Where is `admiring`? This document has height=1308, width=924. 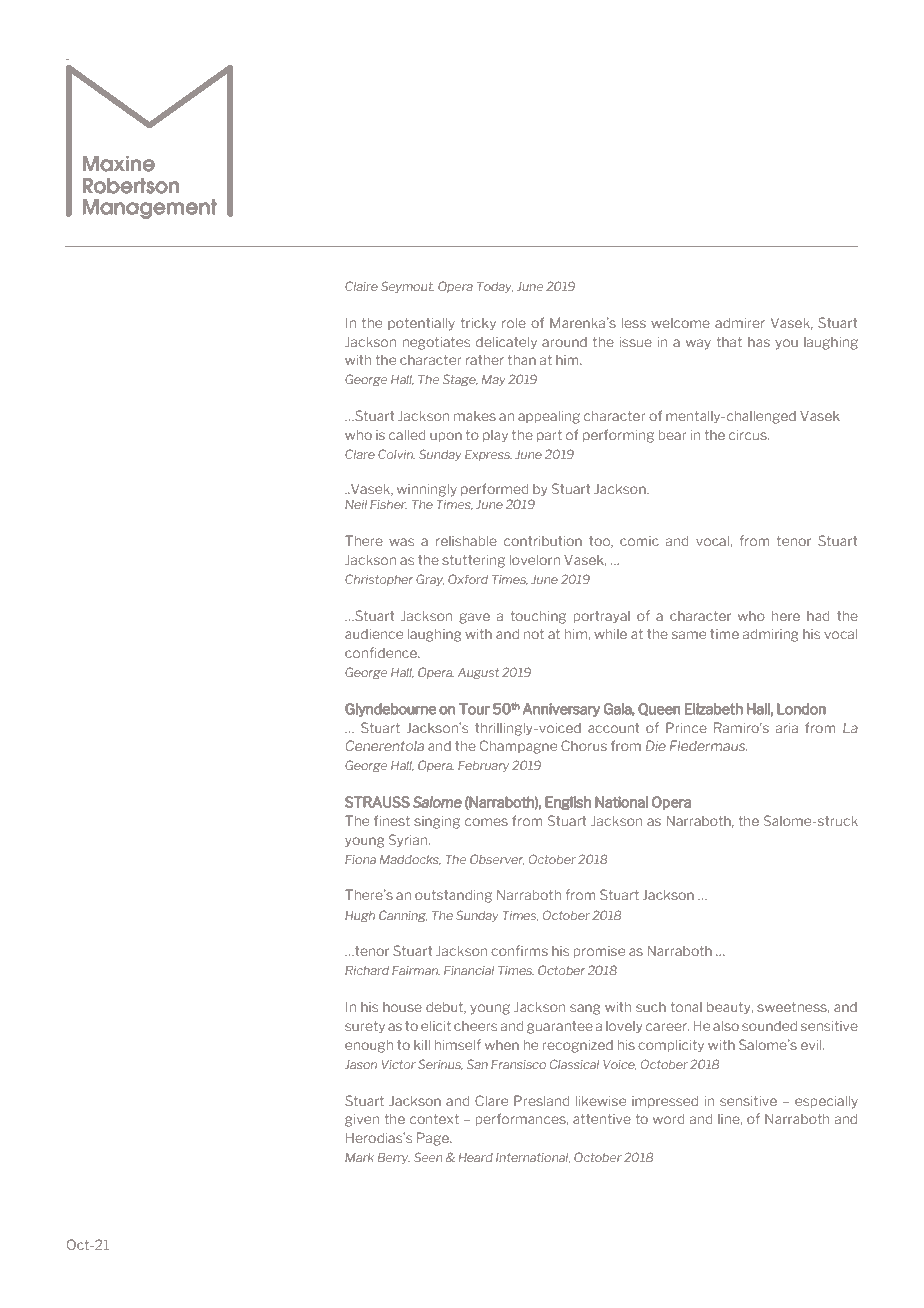 admiring is located at coordinates (770, 635).
